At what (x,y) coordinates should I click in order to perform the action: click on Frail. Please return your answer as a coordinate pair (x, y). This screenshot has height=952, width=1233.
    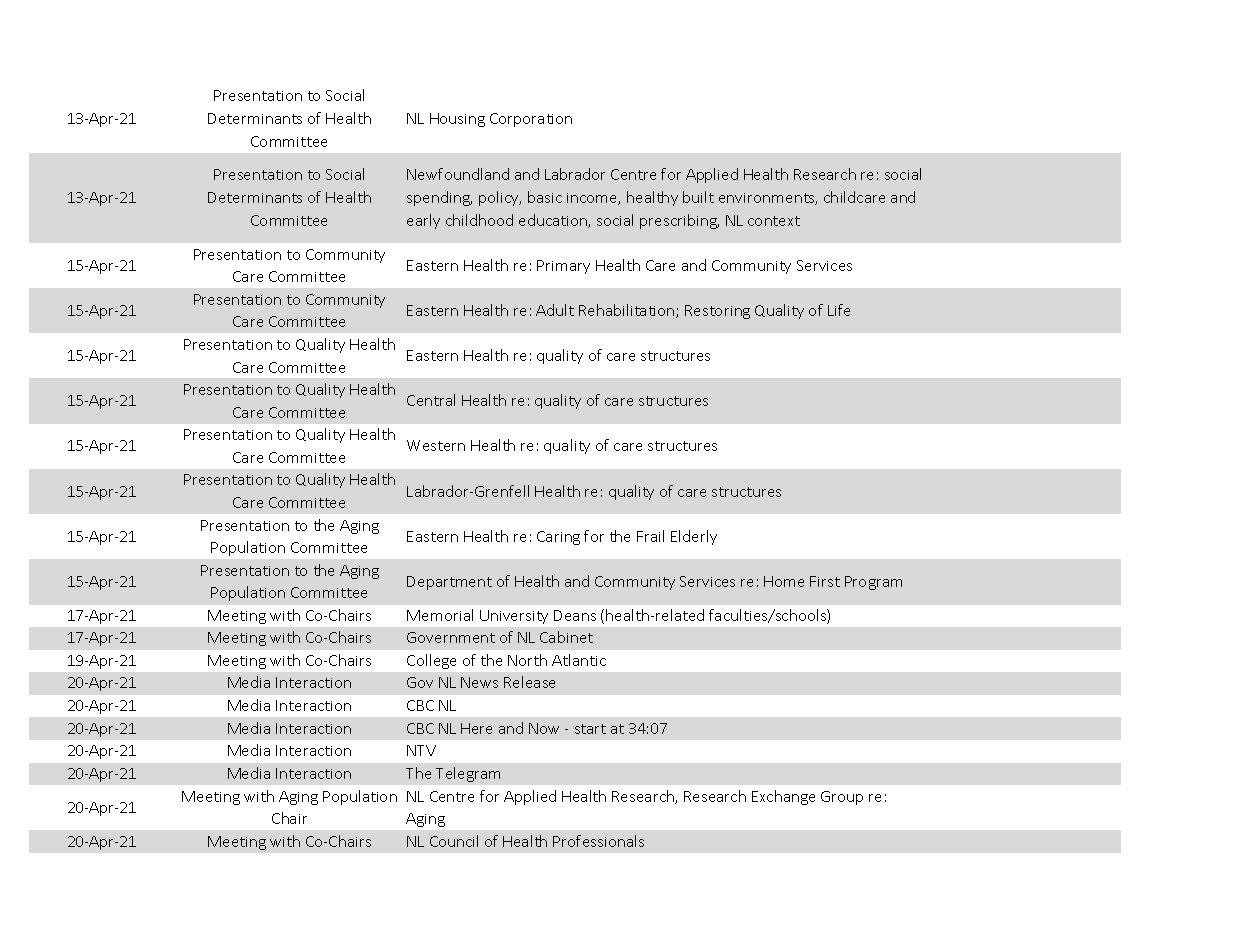
    Looking at the image, I should click on (650, 536).
